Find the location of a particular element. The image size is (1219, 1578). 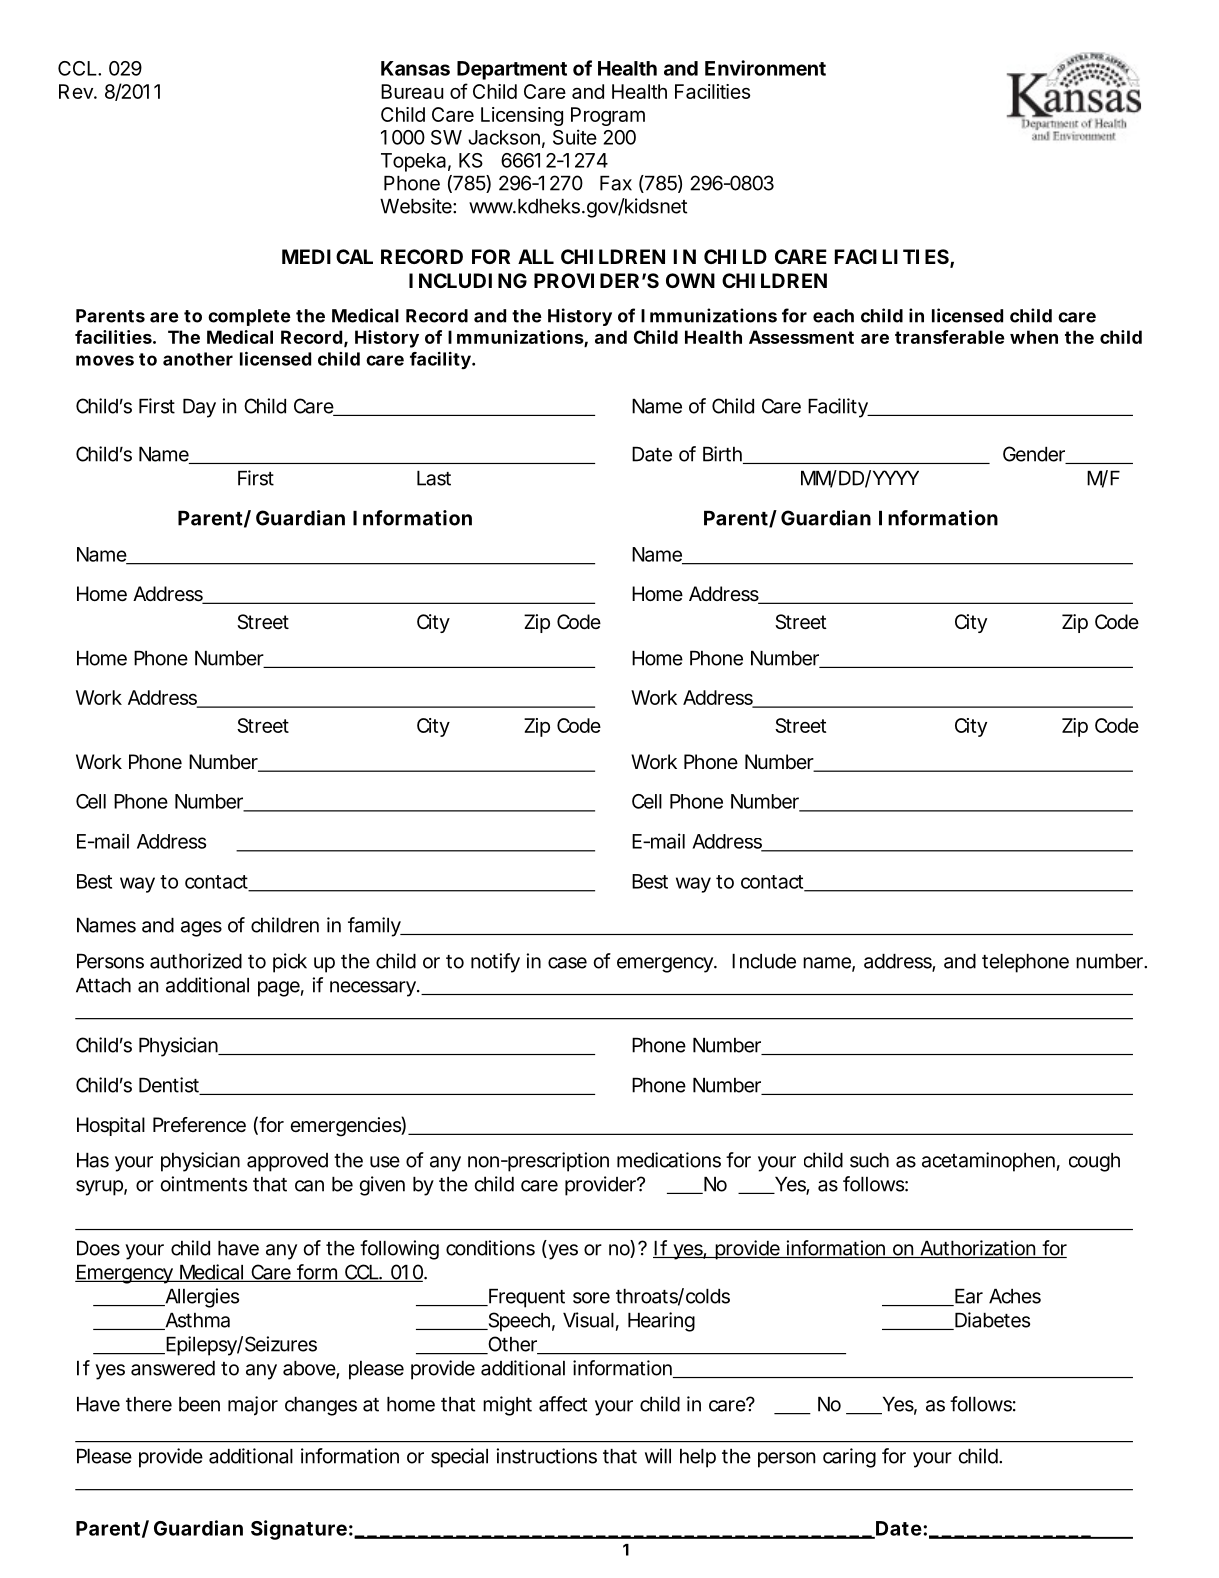

case is located at coordinates (567, 963).
